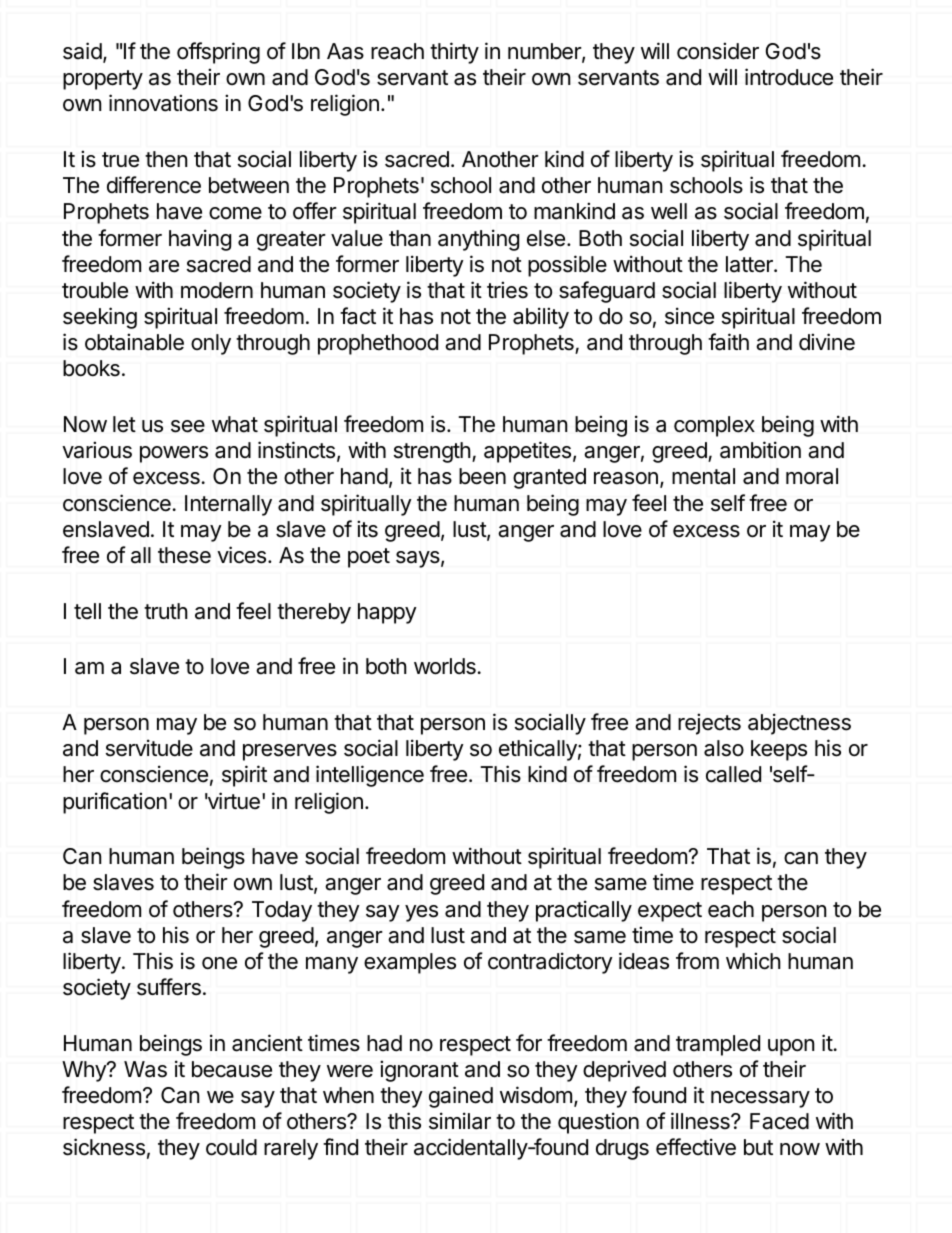 Image resolution: width=952 pixels, height=1233 pixels. What do you see at coordinates (760, 1099) in the screenshot?
I see `necessary` at bounding box center [760, 1099].
